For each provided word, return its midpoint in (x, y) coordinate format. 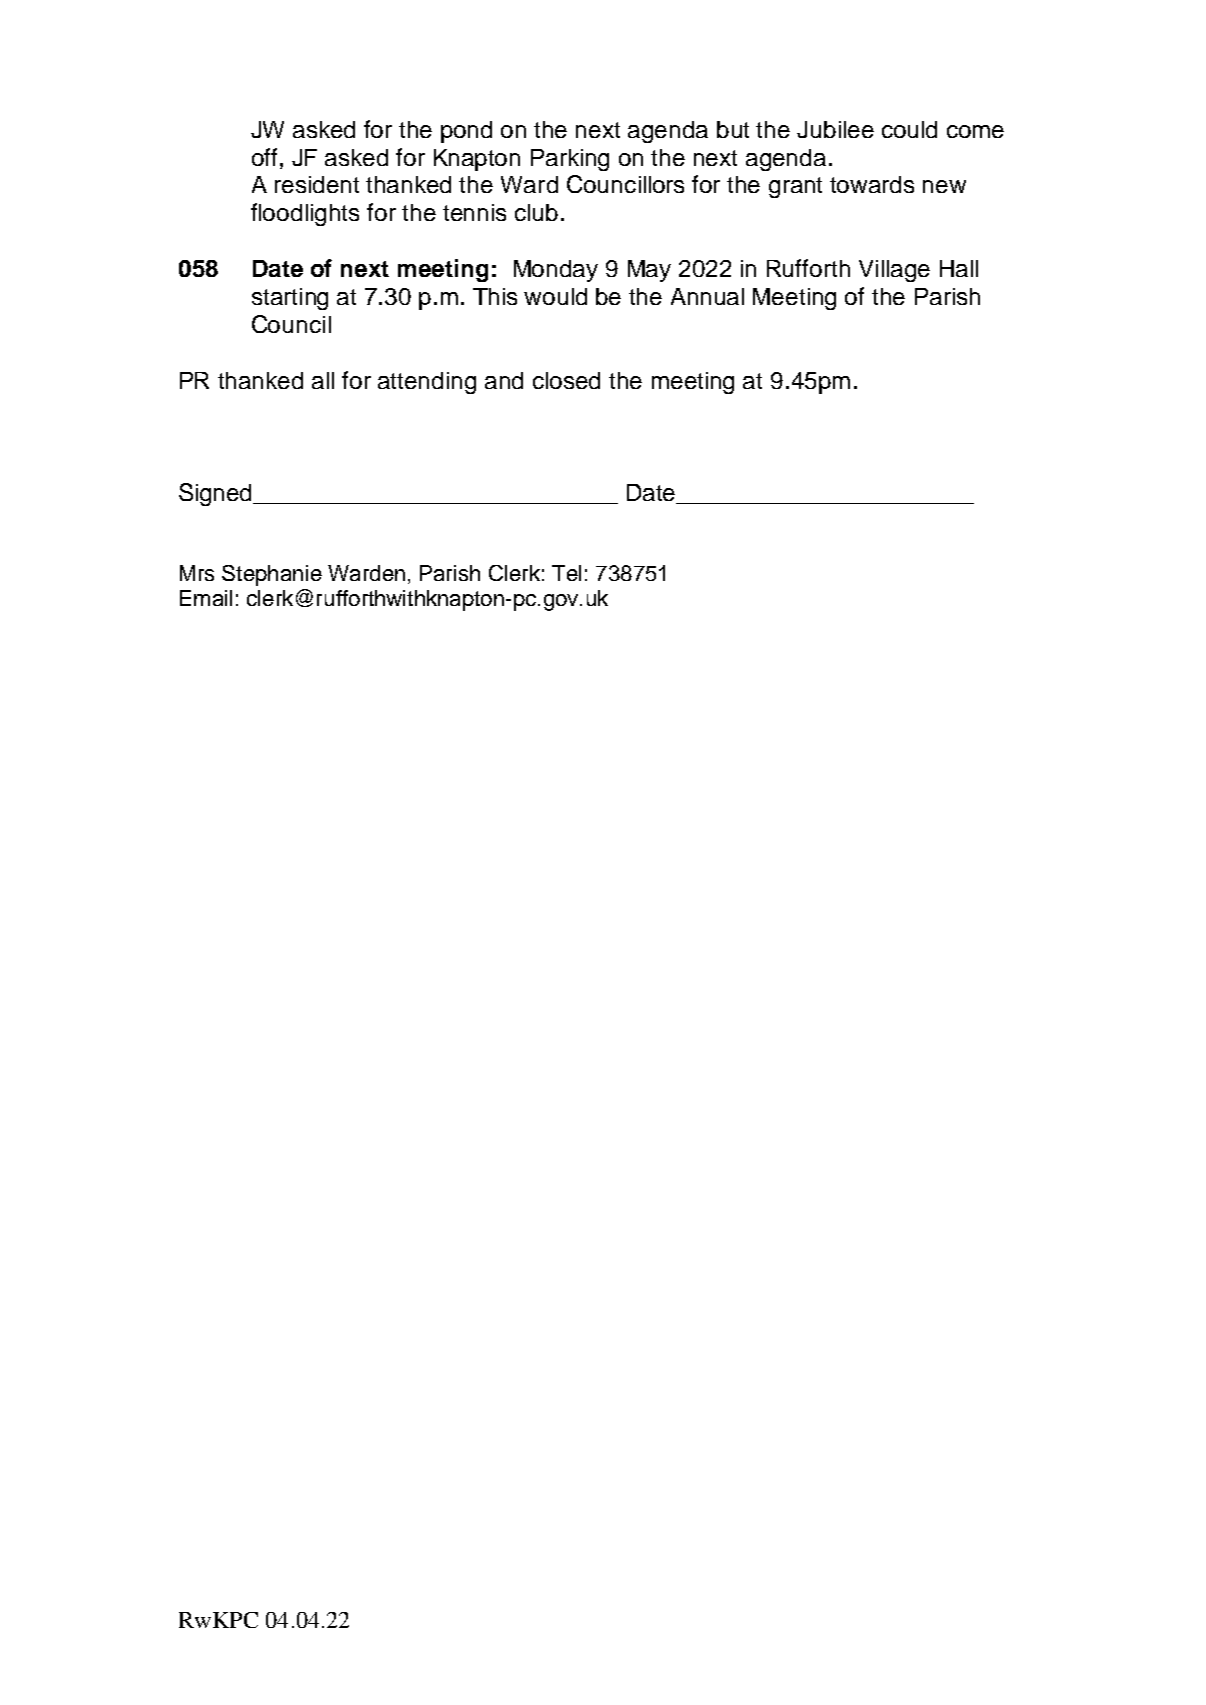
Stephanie (272, 575)
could (909, 129)
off (264, 157)
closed (566, 380)
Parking (570, 160)
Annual (707, 296)
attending (427, 383)
